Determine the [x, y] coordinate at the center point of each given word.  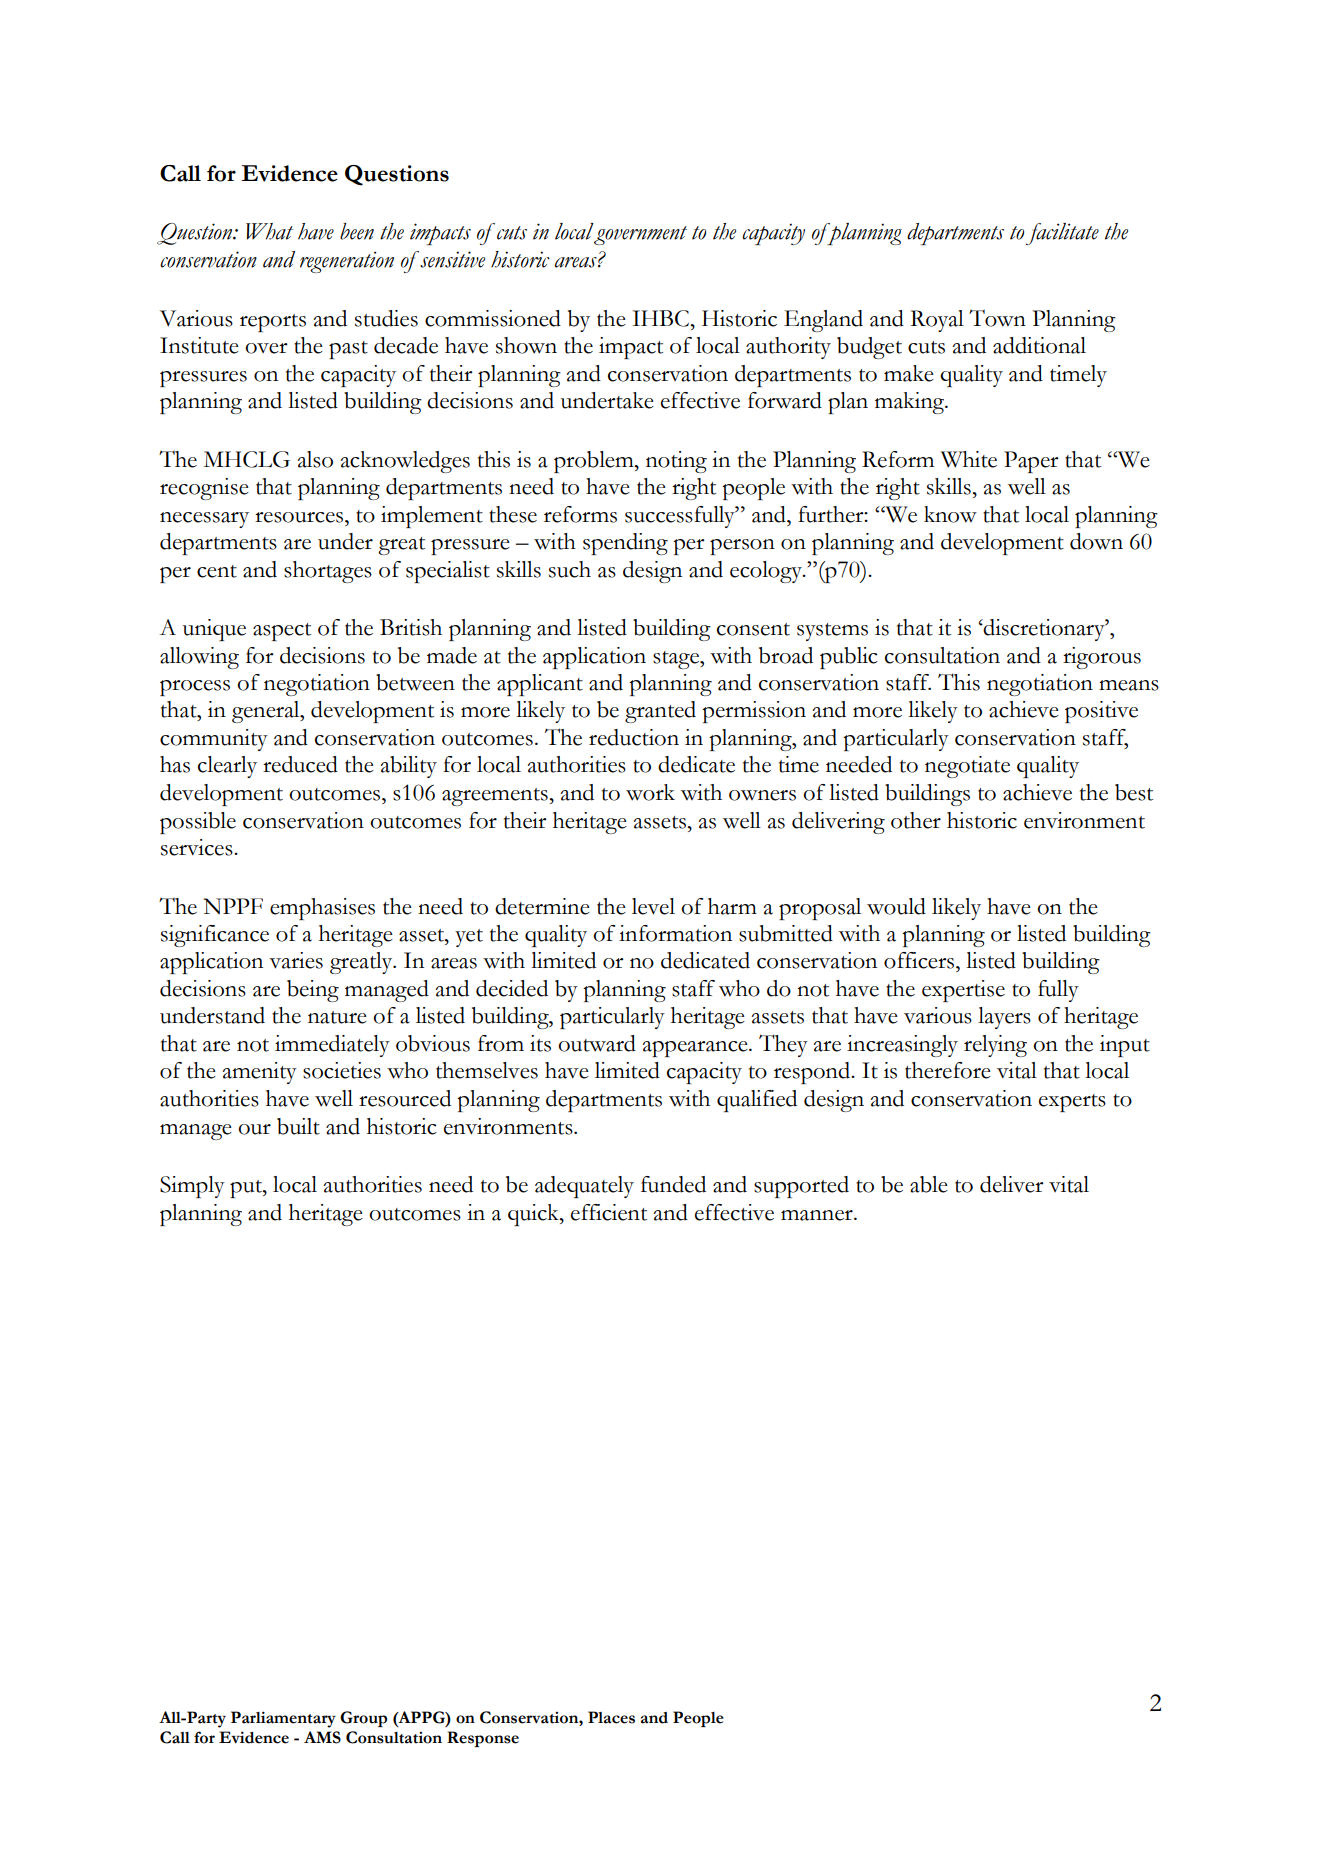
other [916, 820]
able [929, 1184]
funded [673, 1184]
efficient [609, 1212]
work [650, 792]
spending [625, 544]
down [1096, 541]
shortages [328, 572]
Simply [192, 1187]
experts [1072, 1103]
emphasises [322, 909]
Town [997, 318]
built [298, 1126]
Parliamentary [283, 1719]
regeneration [347, 262]
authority [788, 348]
